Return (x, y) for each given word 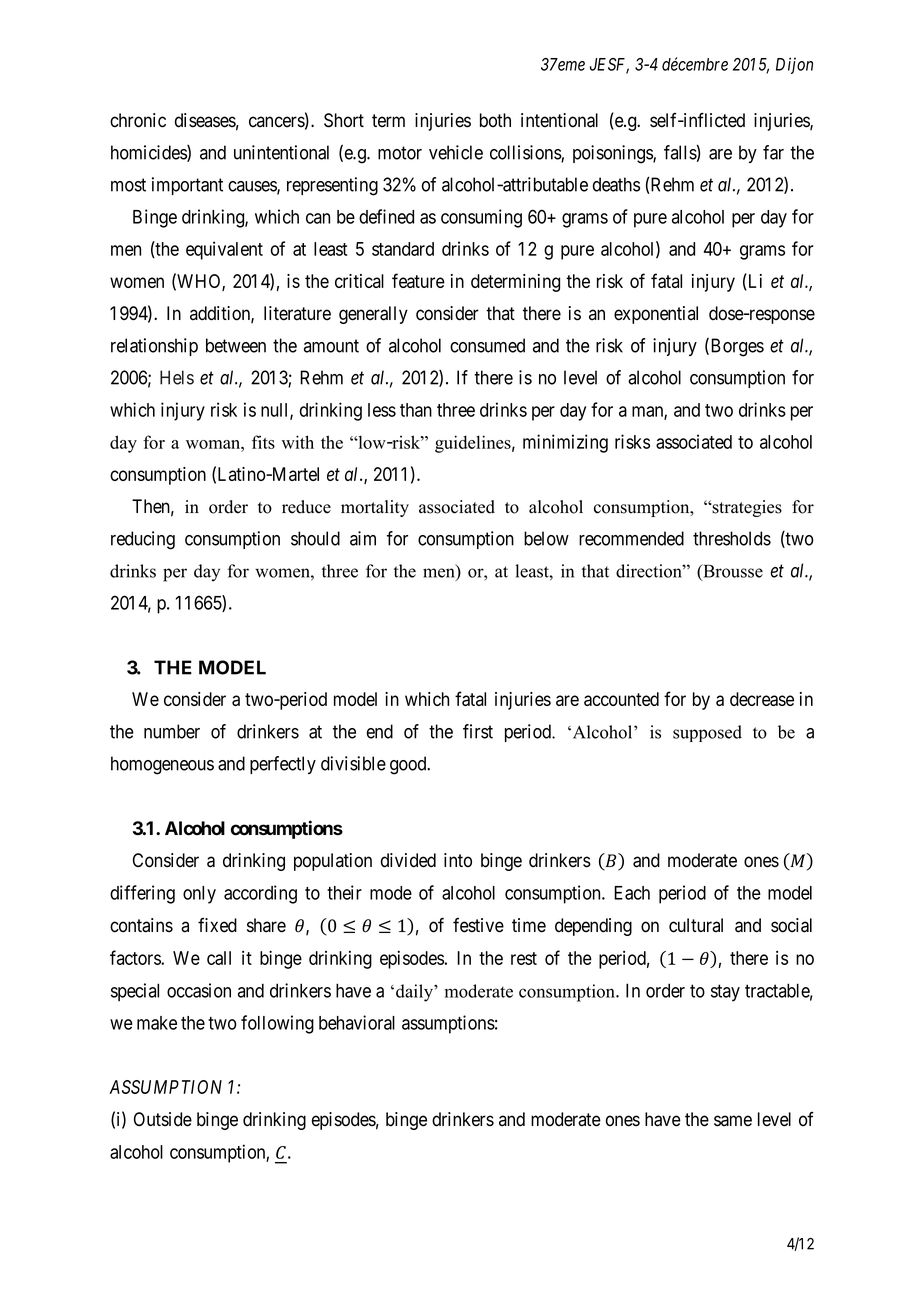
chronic (138, 120)
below (546, 538)
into (458, 860)
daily (415, 993)
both (495, 120)
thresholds (732, 538)
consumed (487, 345)
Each (632, 893)
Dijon (794, 65)
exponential (656, 315)
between (236, 345)
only (199, 895)
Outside (163, 1119)
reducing (143, 540)
